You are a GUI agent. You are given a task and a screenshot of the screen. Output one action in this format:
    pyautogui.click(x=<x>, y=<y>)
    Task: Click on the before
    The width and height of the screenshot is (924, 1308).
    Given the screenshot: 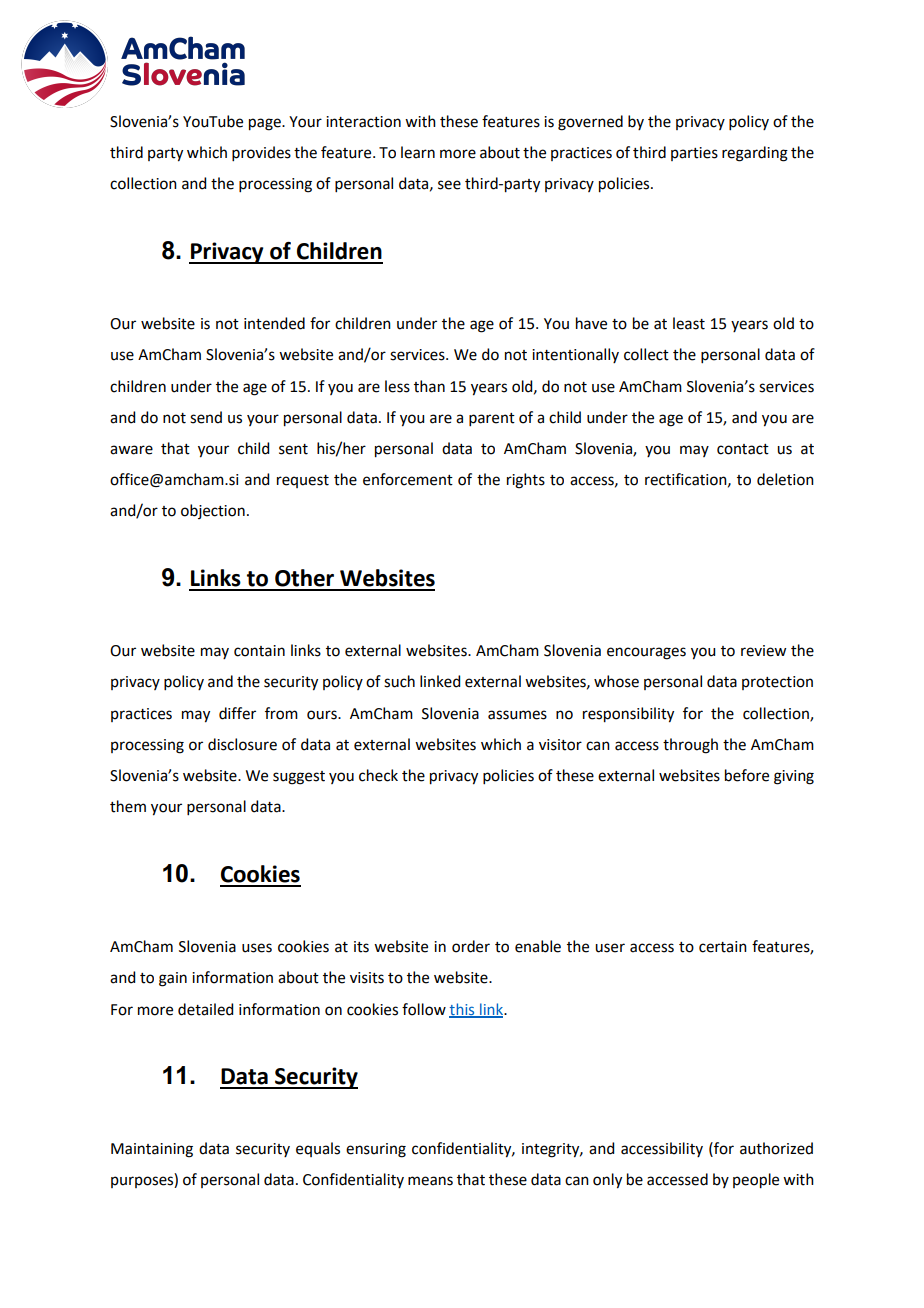 What is the action you would take?
    pyautogui.click(x=747, y=775)
